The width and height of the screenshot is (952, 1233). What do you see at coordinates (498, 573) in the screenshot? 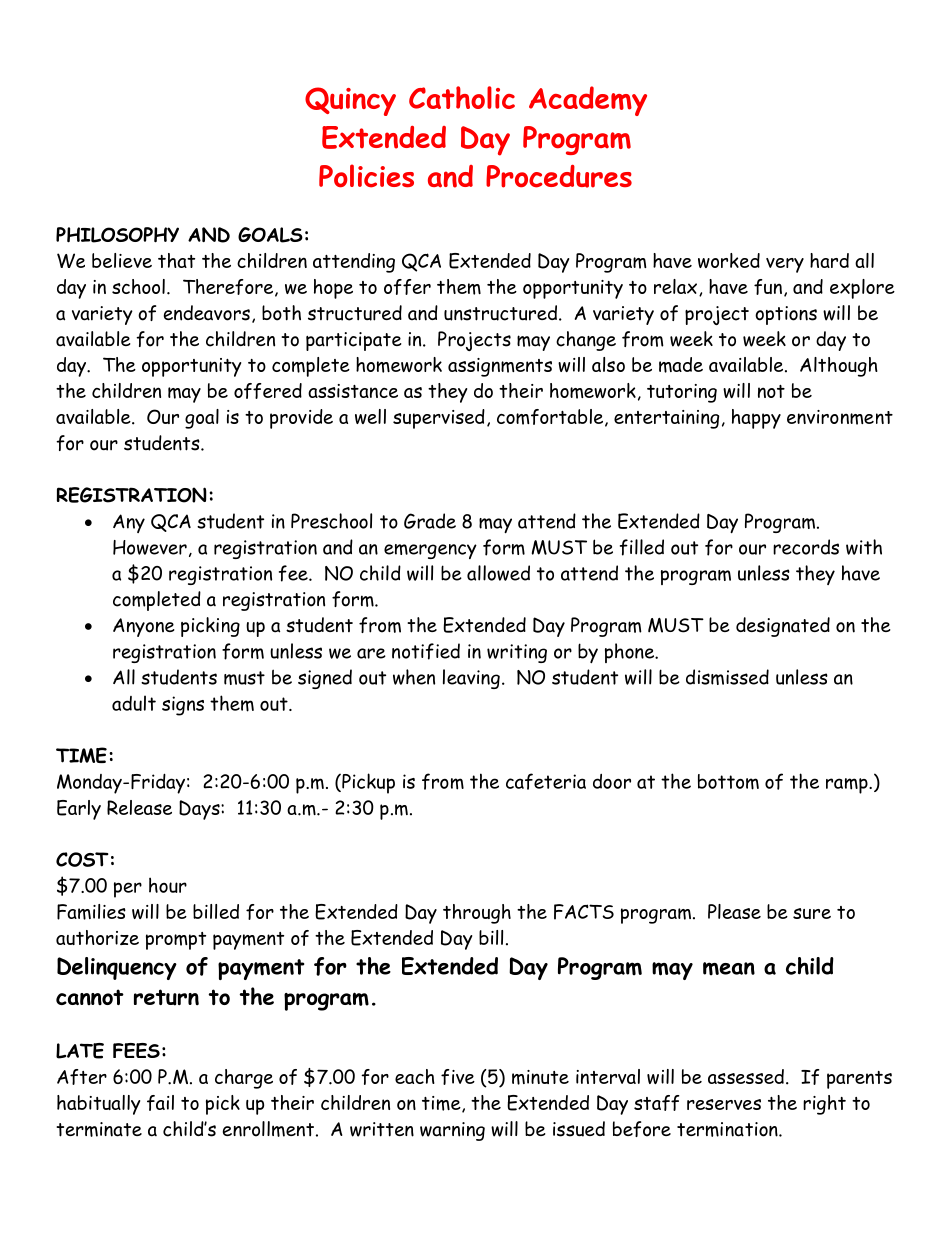
I see `allowed` at bounding box center [498, 573].
